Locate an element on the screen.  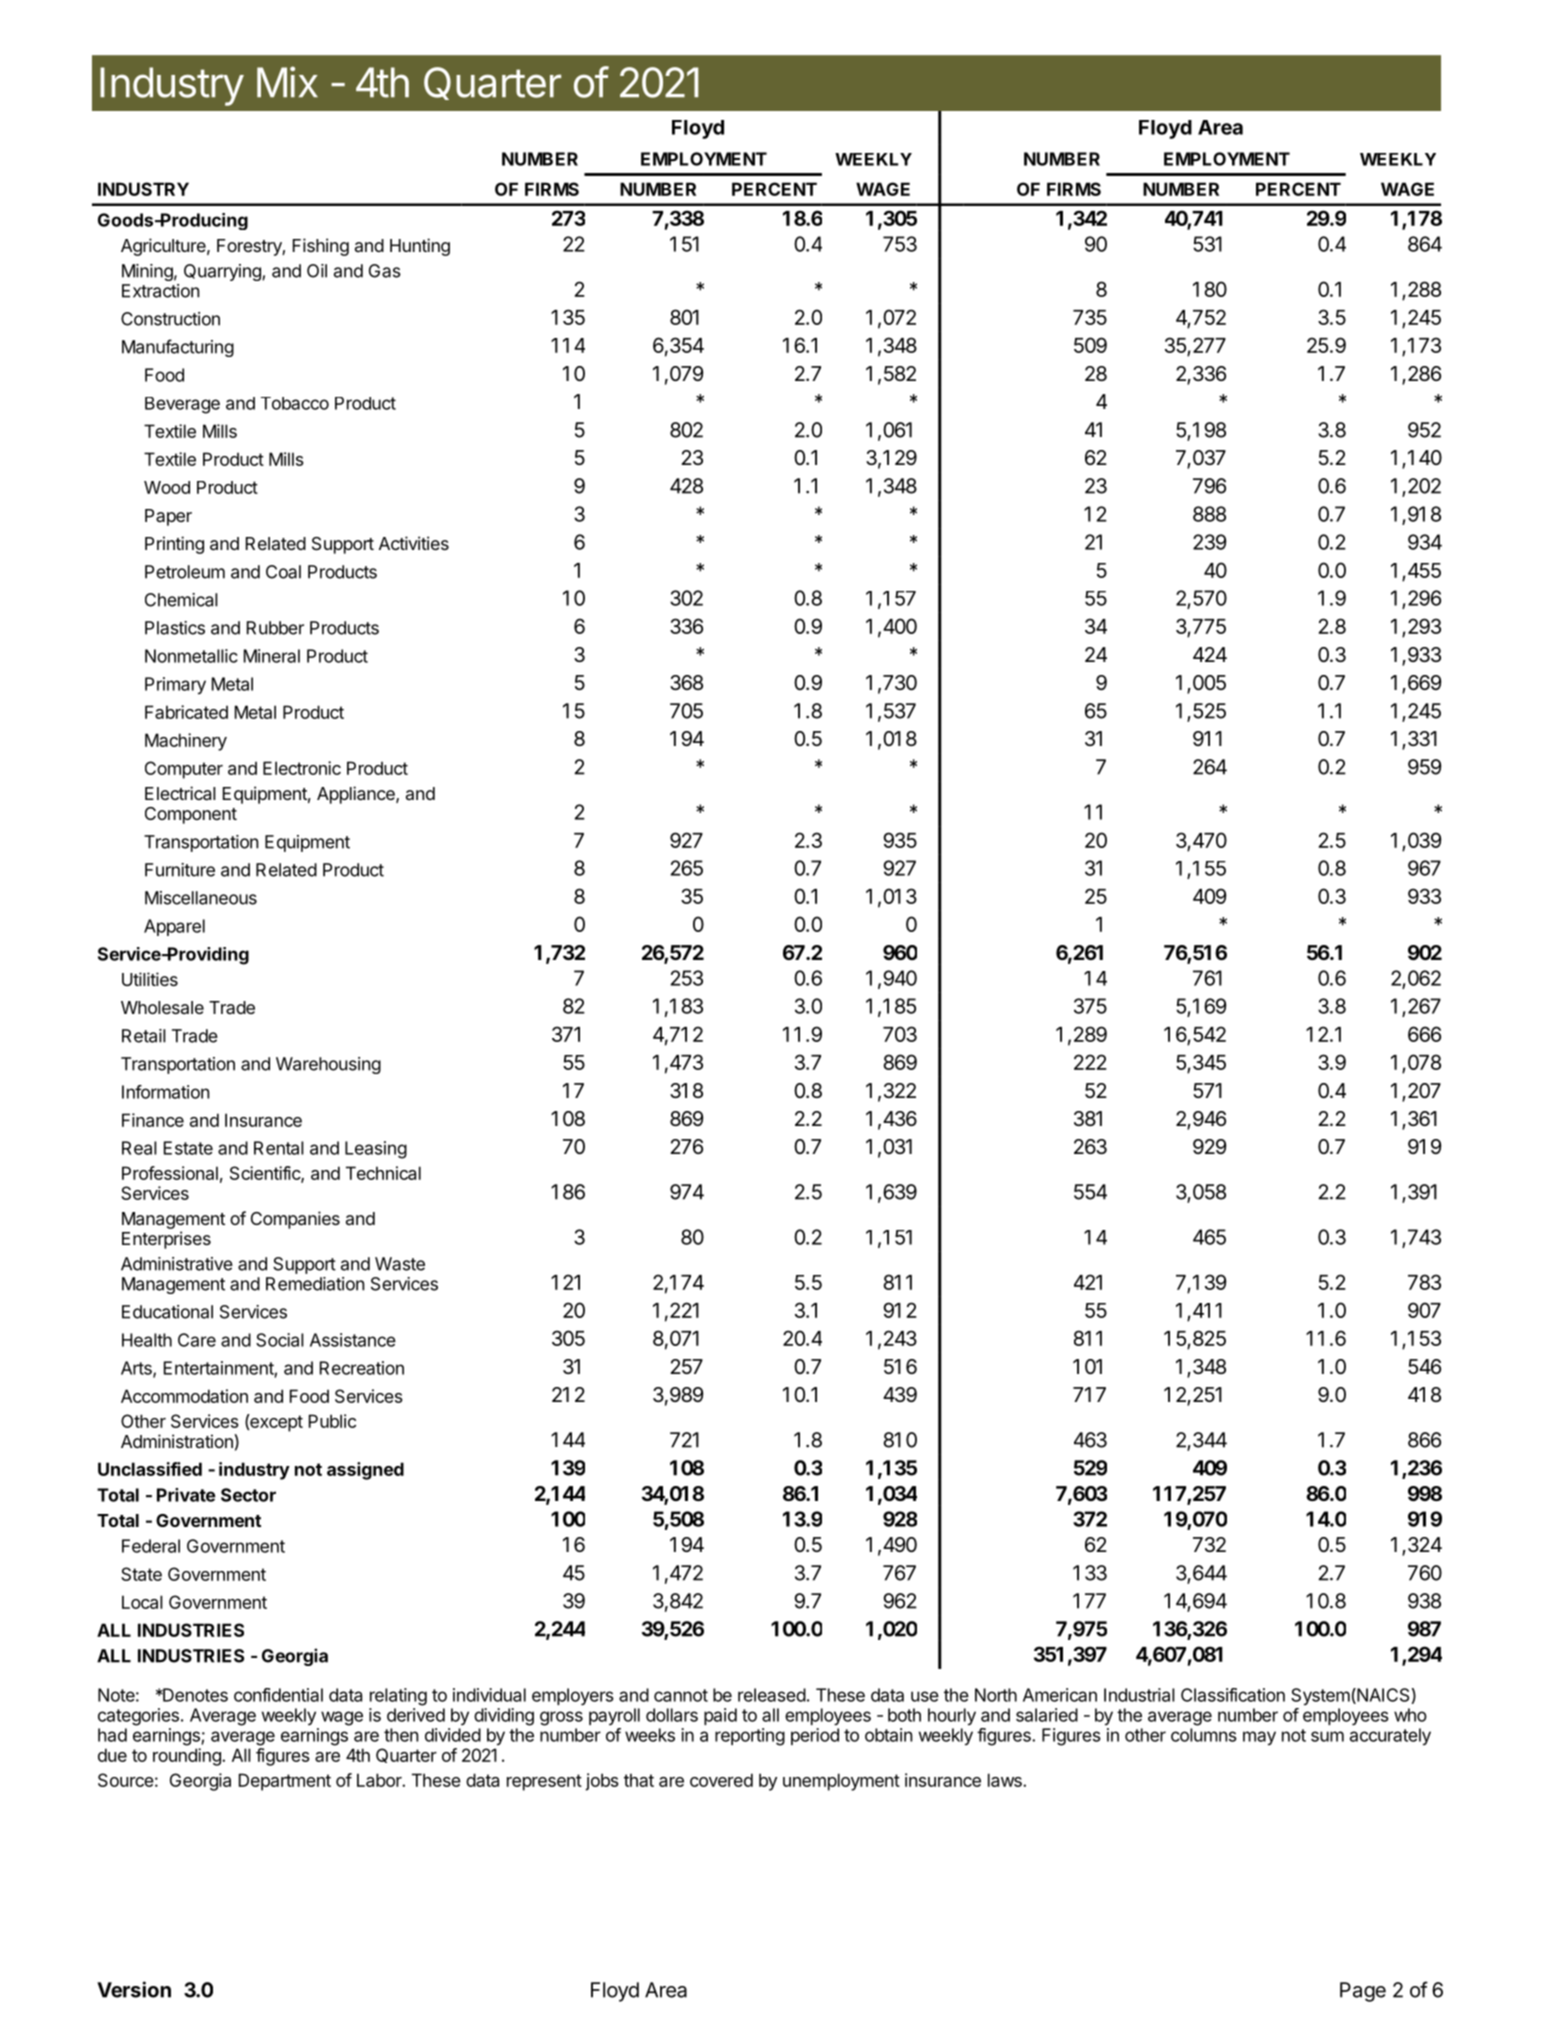
Page is located at coordinates (1363, 1992).
